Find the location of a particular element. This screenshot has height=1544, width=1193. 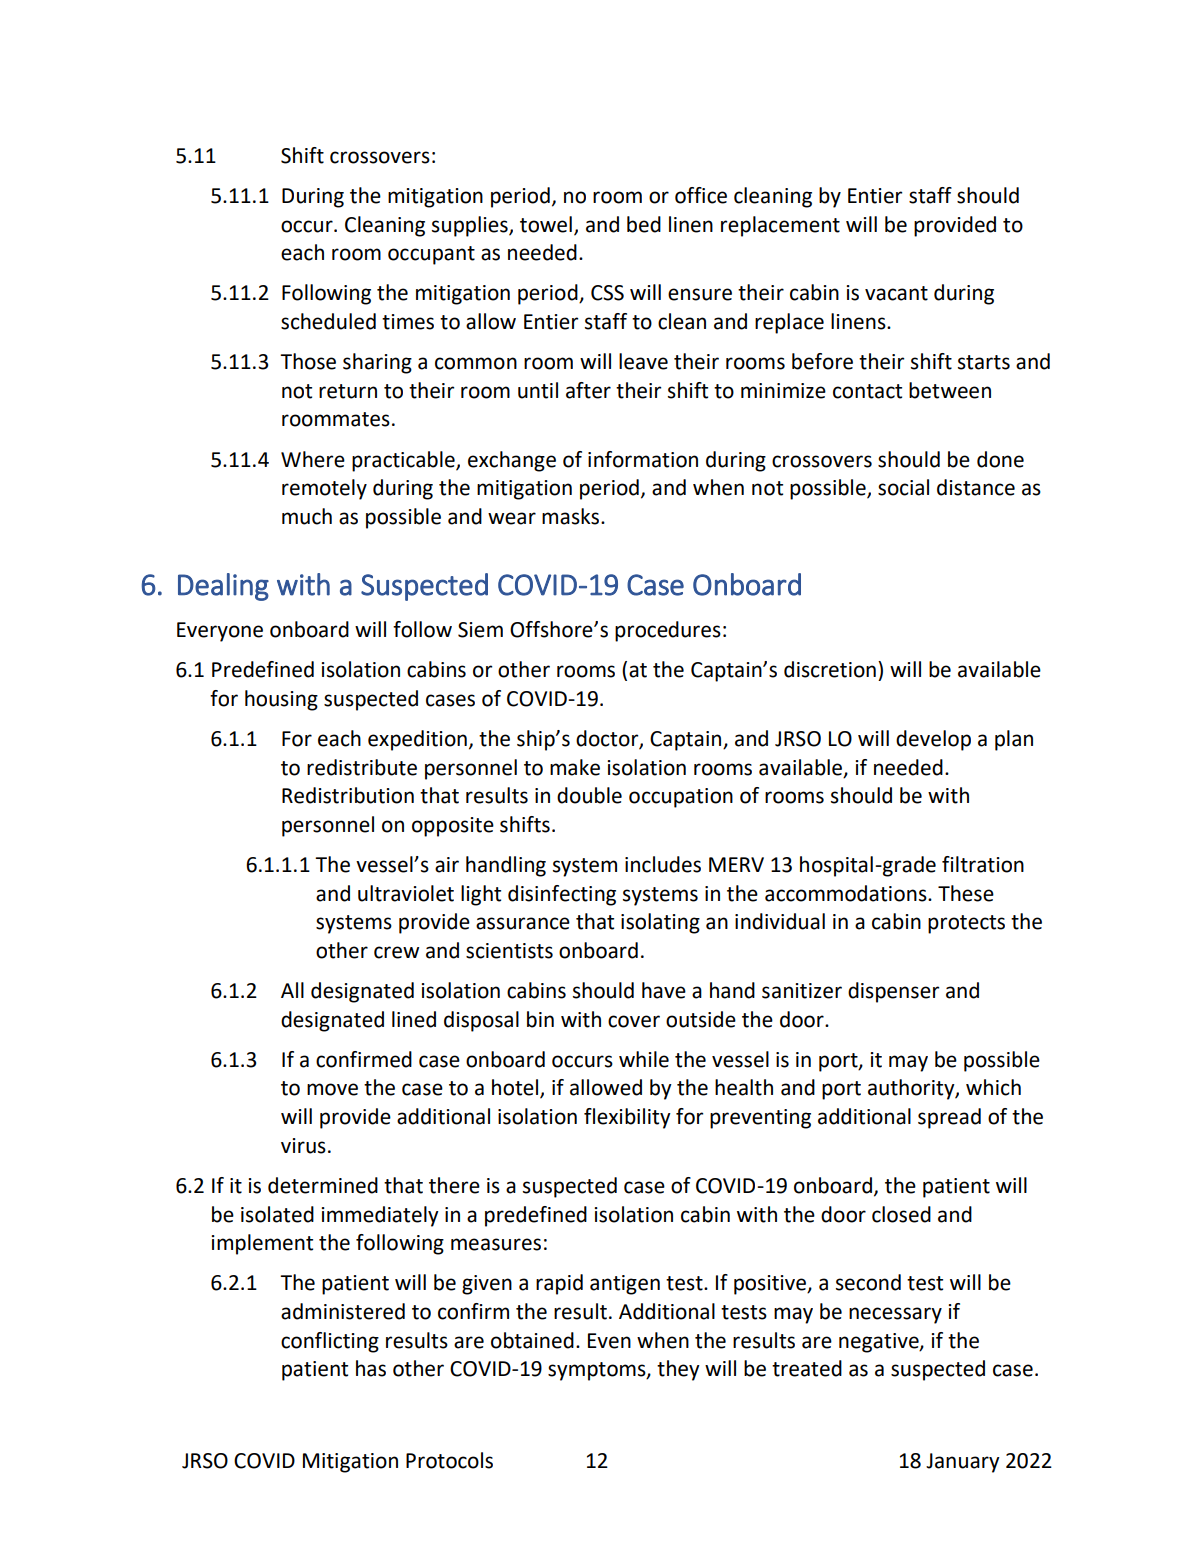

cover is located at coordinates (634, 1021).
